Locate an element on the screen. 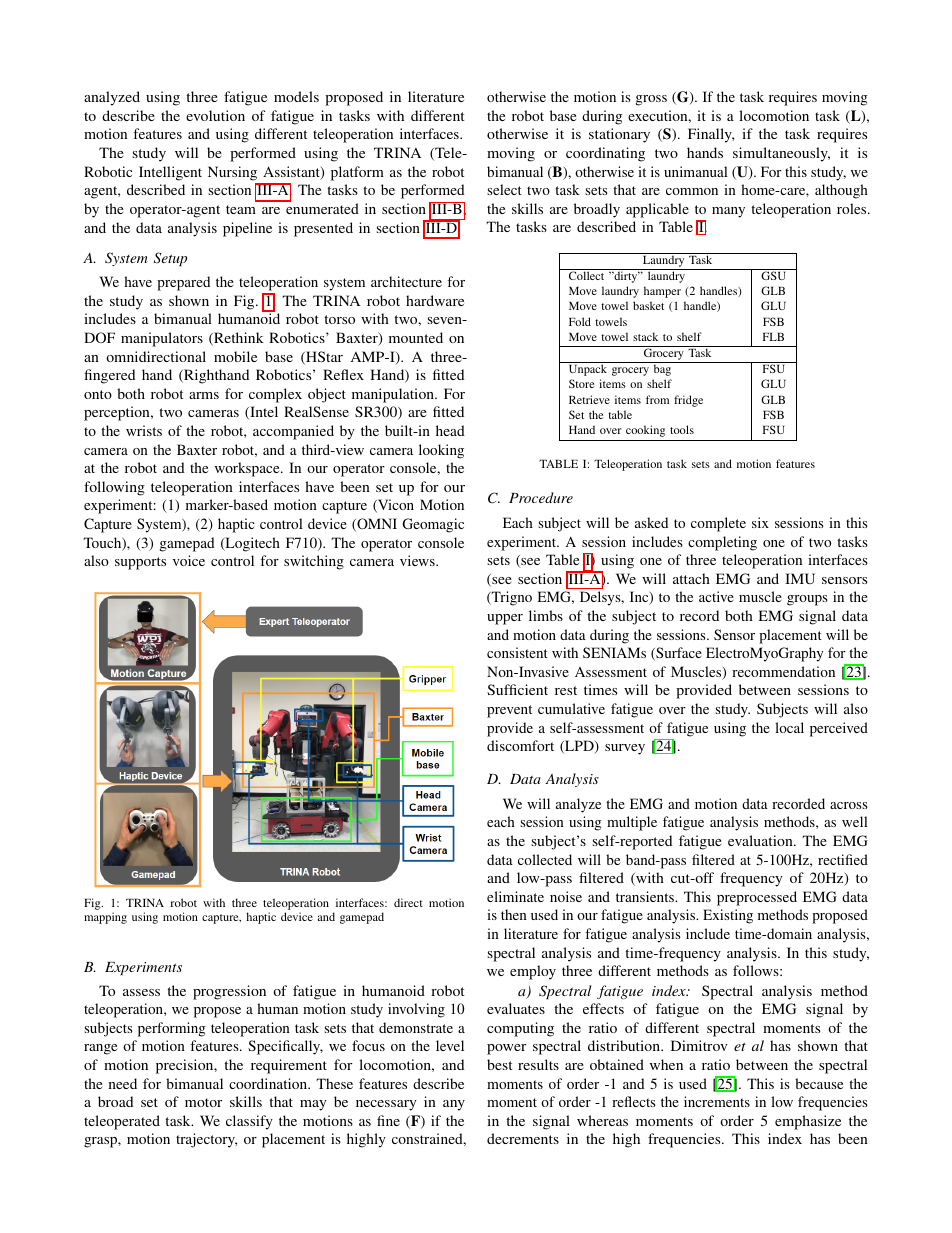 The image size is (952, 1233). discomfort is located at coordinates (520, 745).
